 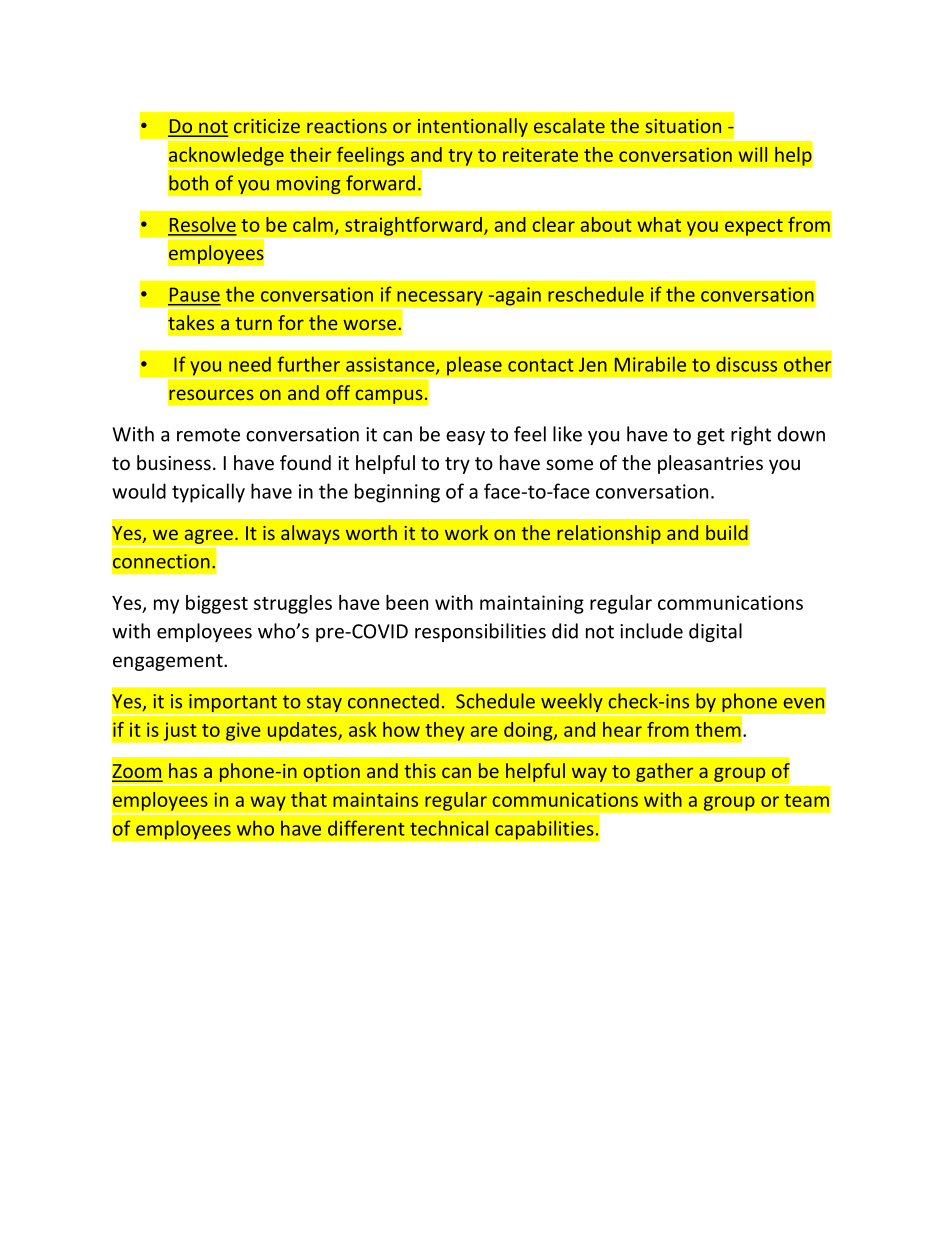 What do you see at coordinates (532, 604) in the image?
I see `maintaining` at bounding box center [532, 604].
